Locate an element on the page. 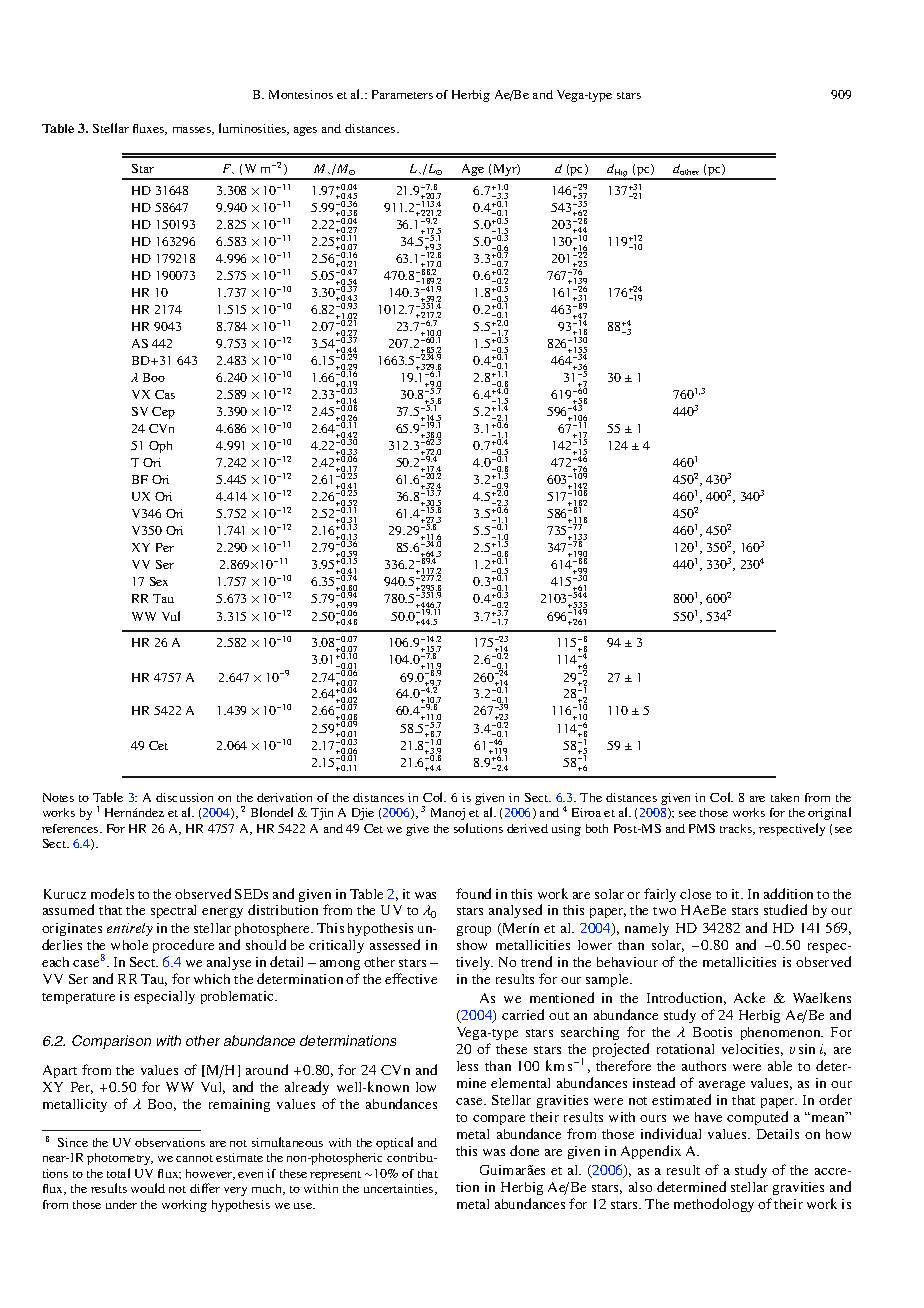 This document has height=1308, width=924. taken is located at coordinates (785, 797).
